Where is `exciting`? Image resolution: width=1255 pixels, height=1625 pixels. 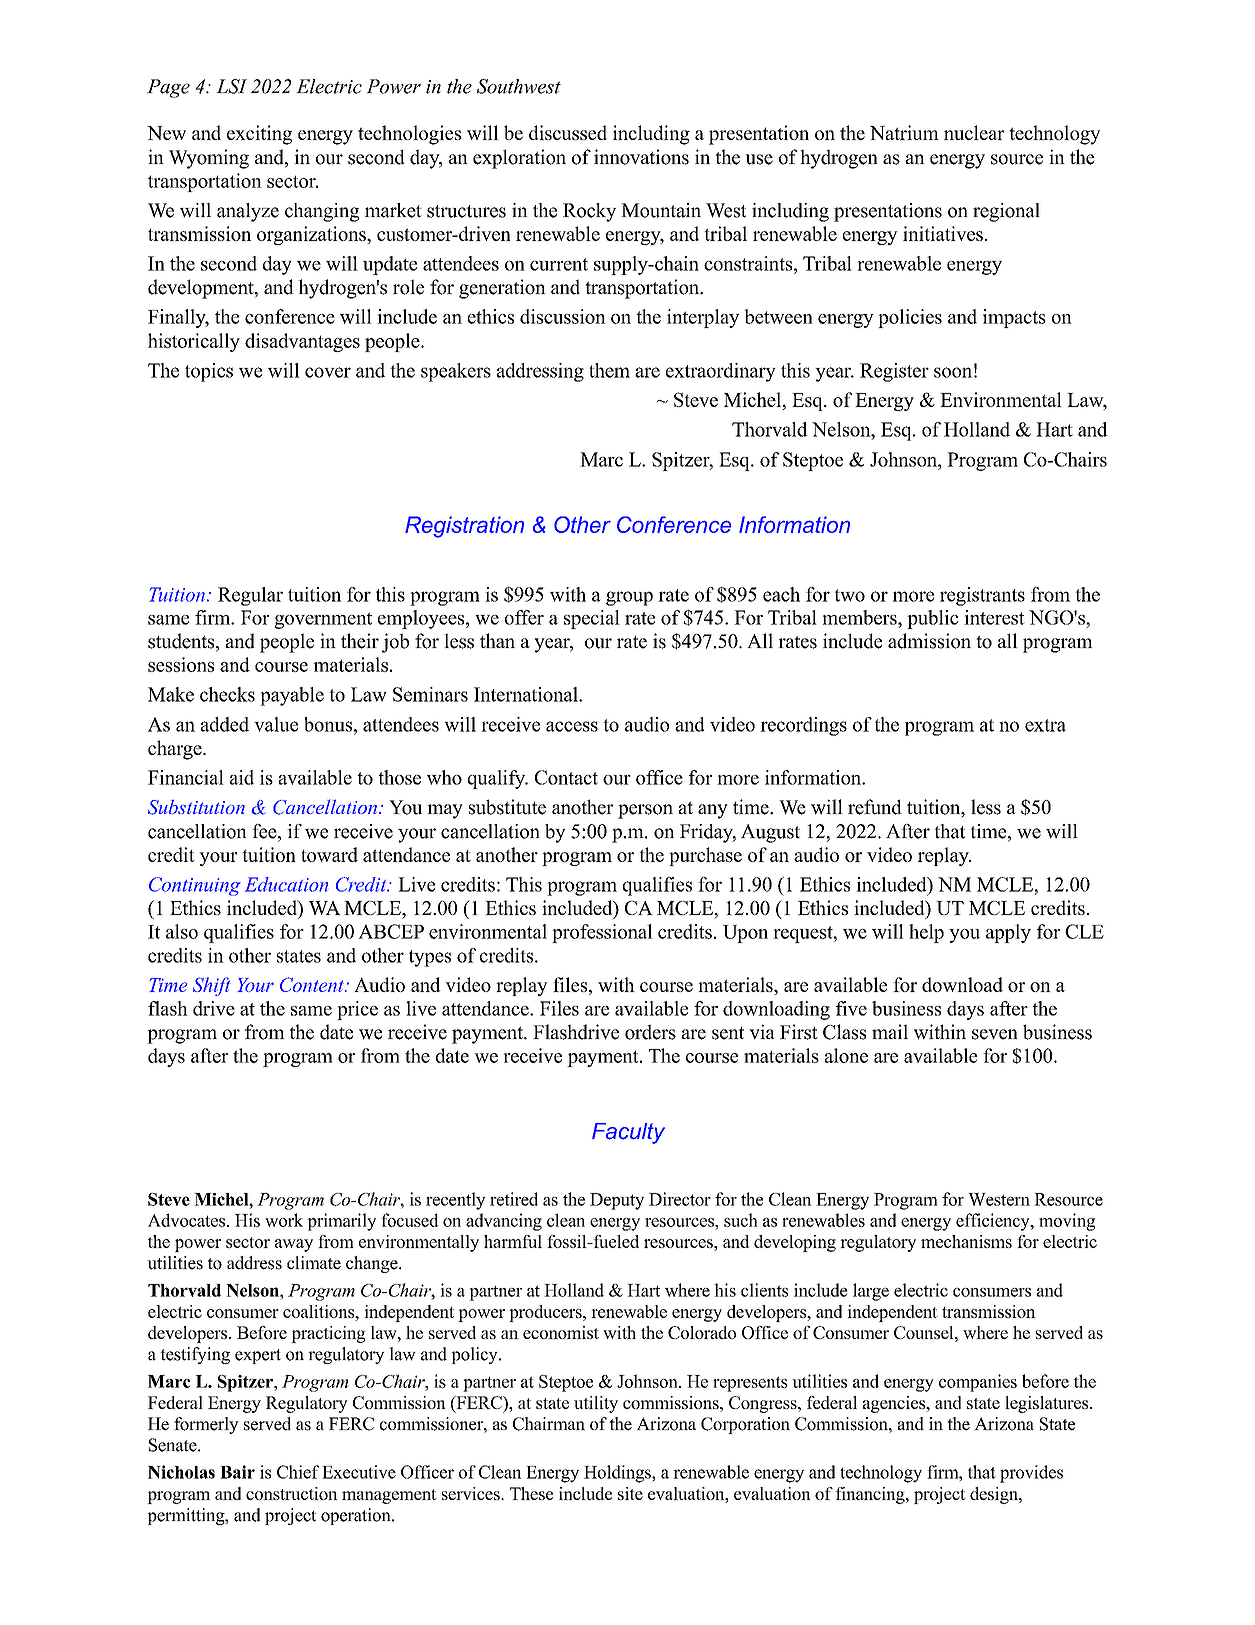
exciting is located at coordinates (259, 135).
